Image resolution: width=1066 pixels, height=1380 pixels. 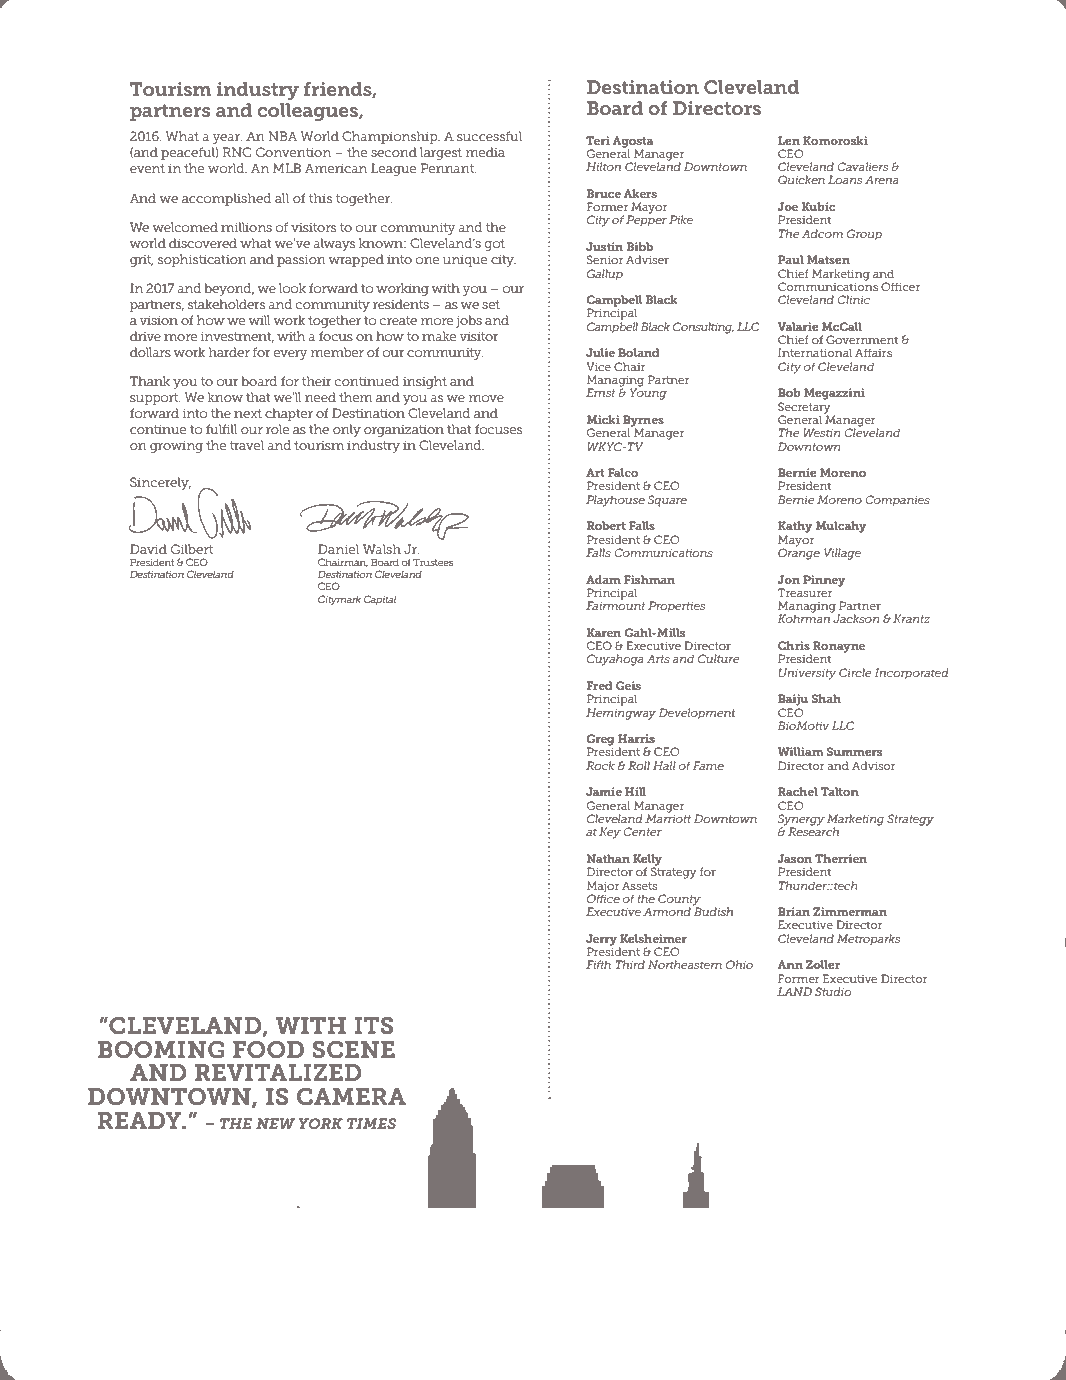 What do you see at coordinates (794, 645) in the screenshot?
I see `Chris` at bounding box center [794, 645].
